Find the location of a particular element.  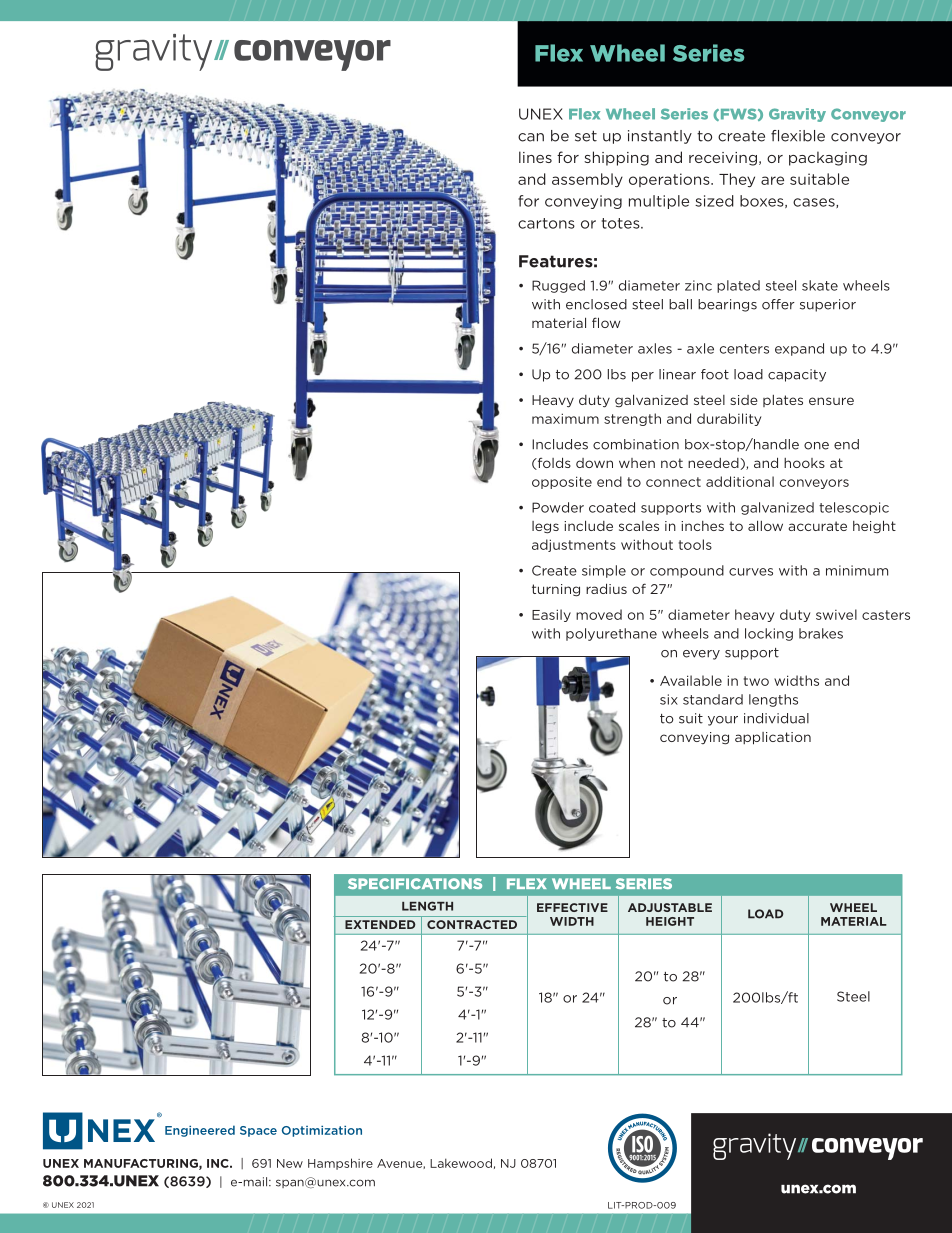

can is located at coordinates (531, 137).
